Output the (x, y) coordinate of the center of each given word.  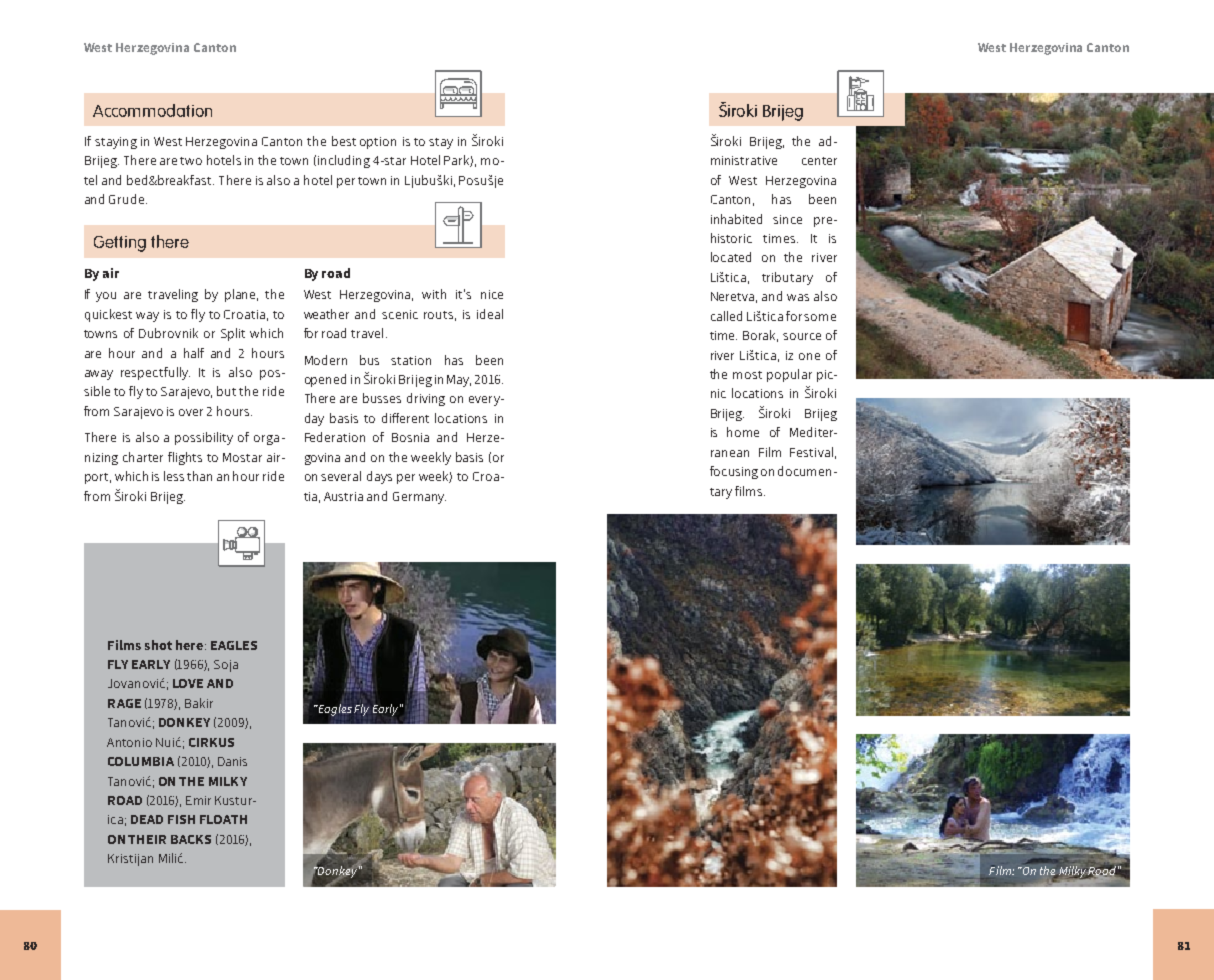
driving (426, 399)
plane (241, 295)
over (191, 412)
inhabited (736, 219)
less (174, 476)
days (379, 477)
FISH (181, 819)
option (378, 143)
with (434, 294)
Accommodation (152, 110)
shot (158, 645)
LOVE (188, 683)
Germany (419, 498)
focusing (734, 472)
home (743, 432)
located (731, 257)
